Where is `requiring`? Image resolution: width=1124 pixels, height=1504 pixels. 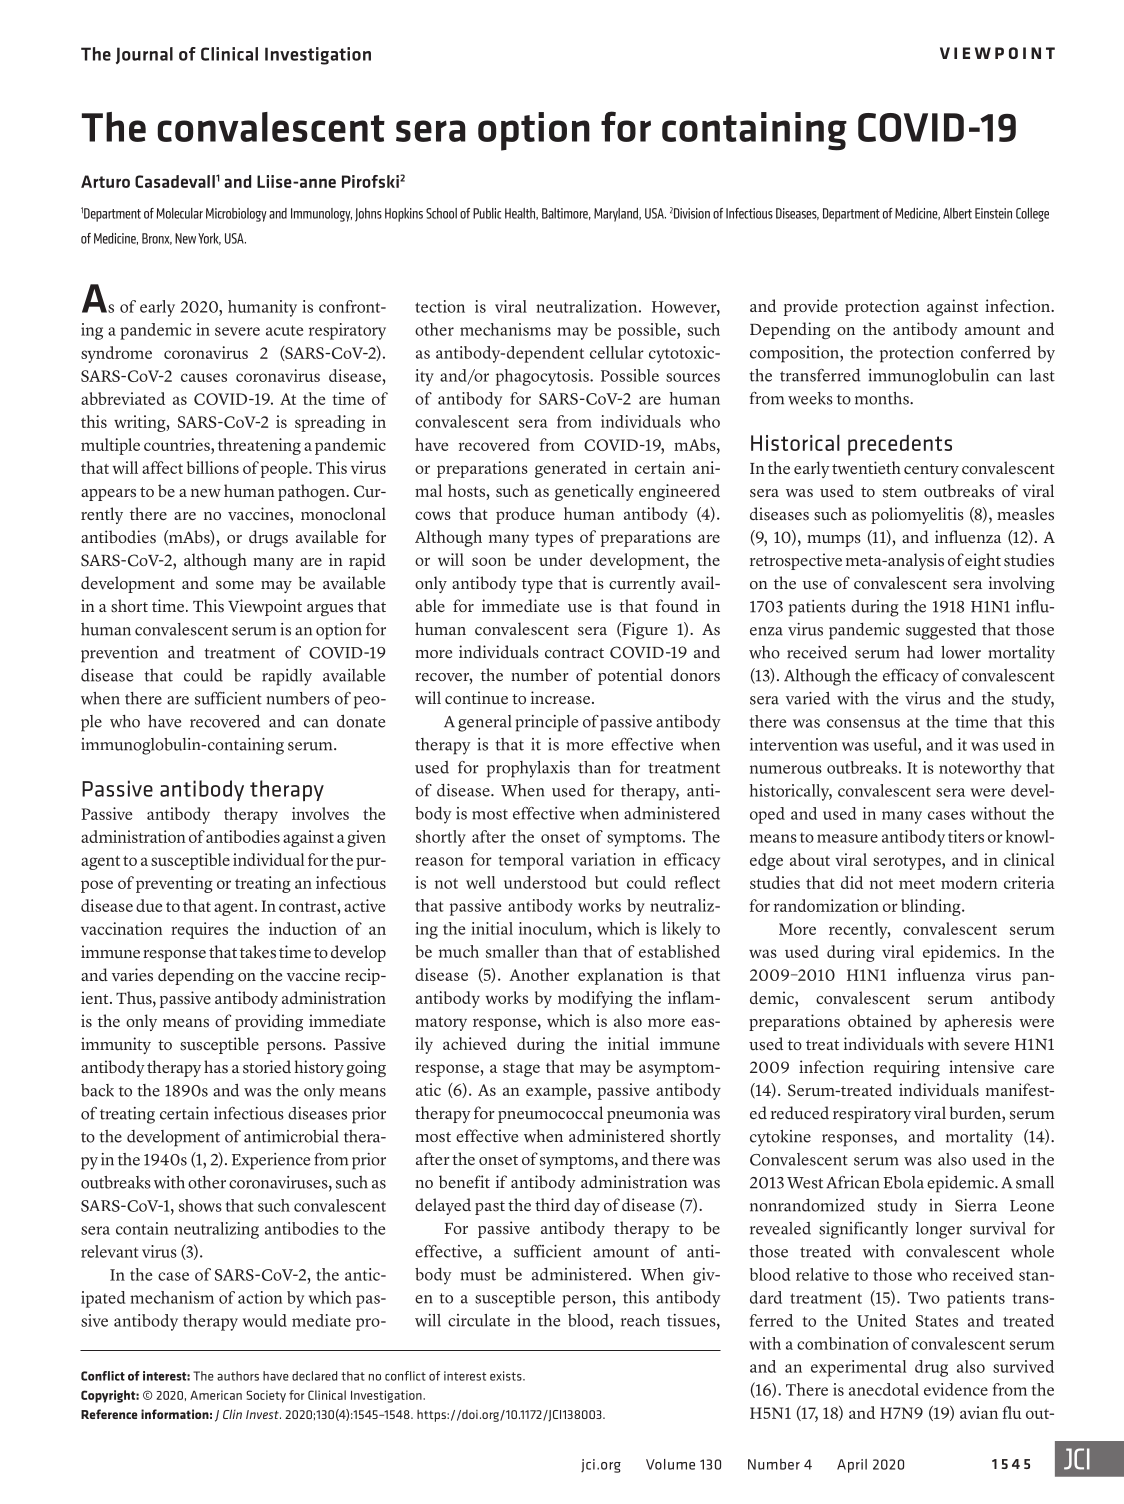
requiring is located at coordinates (907, 1069).
